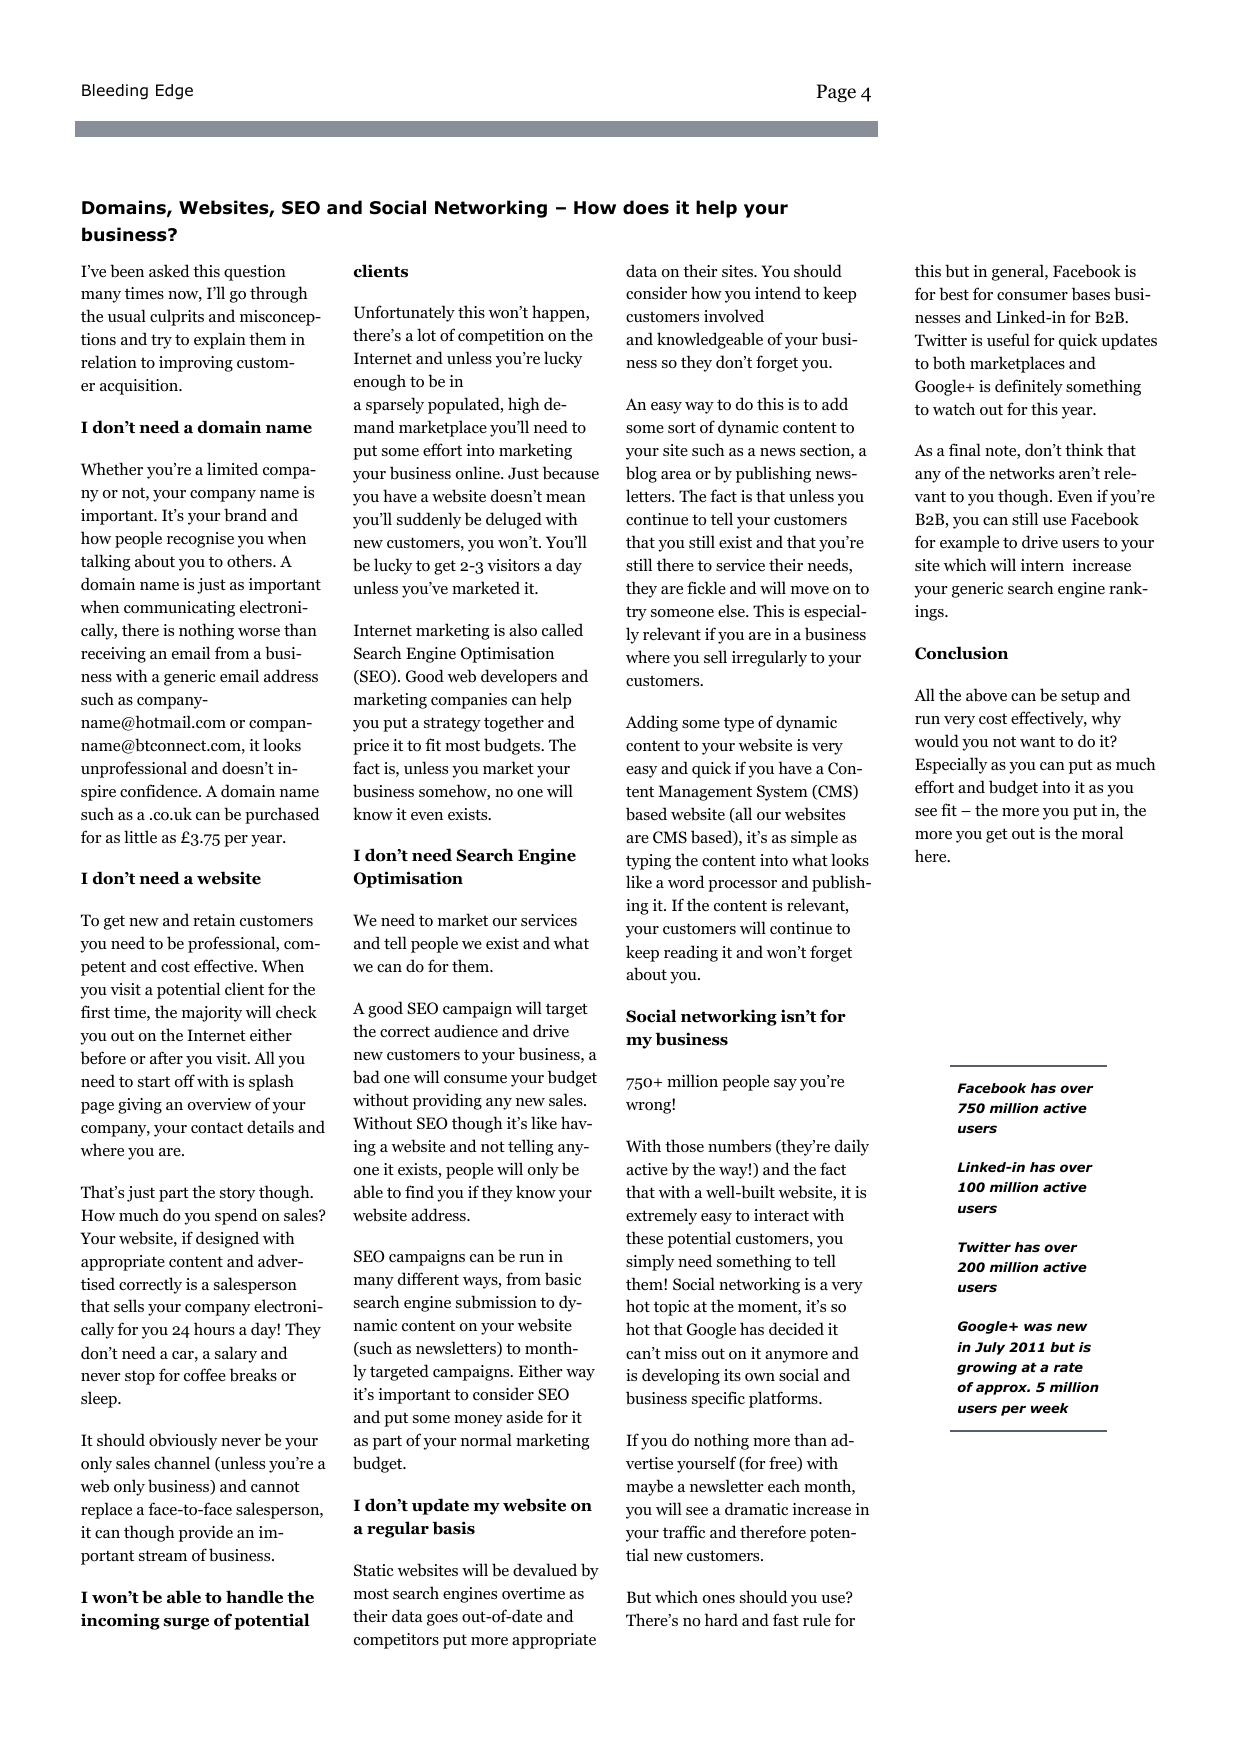 Image resolution: width=1242 pixels, height=1757 pixels. Describe the element at coordinates (1102, 833) in the screenshot. I see `moral` at that location.
